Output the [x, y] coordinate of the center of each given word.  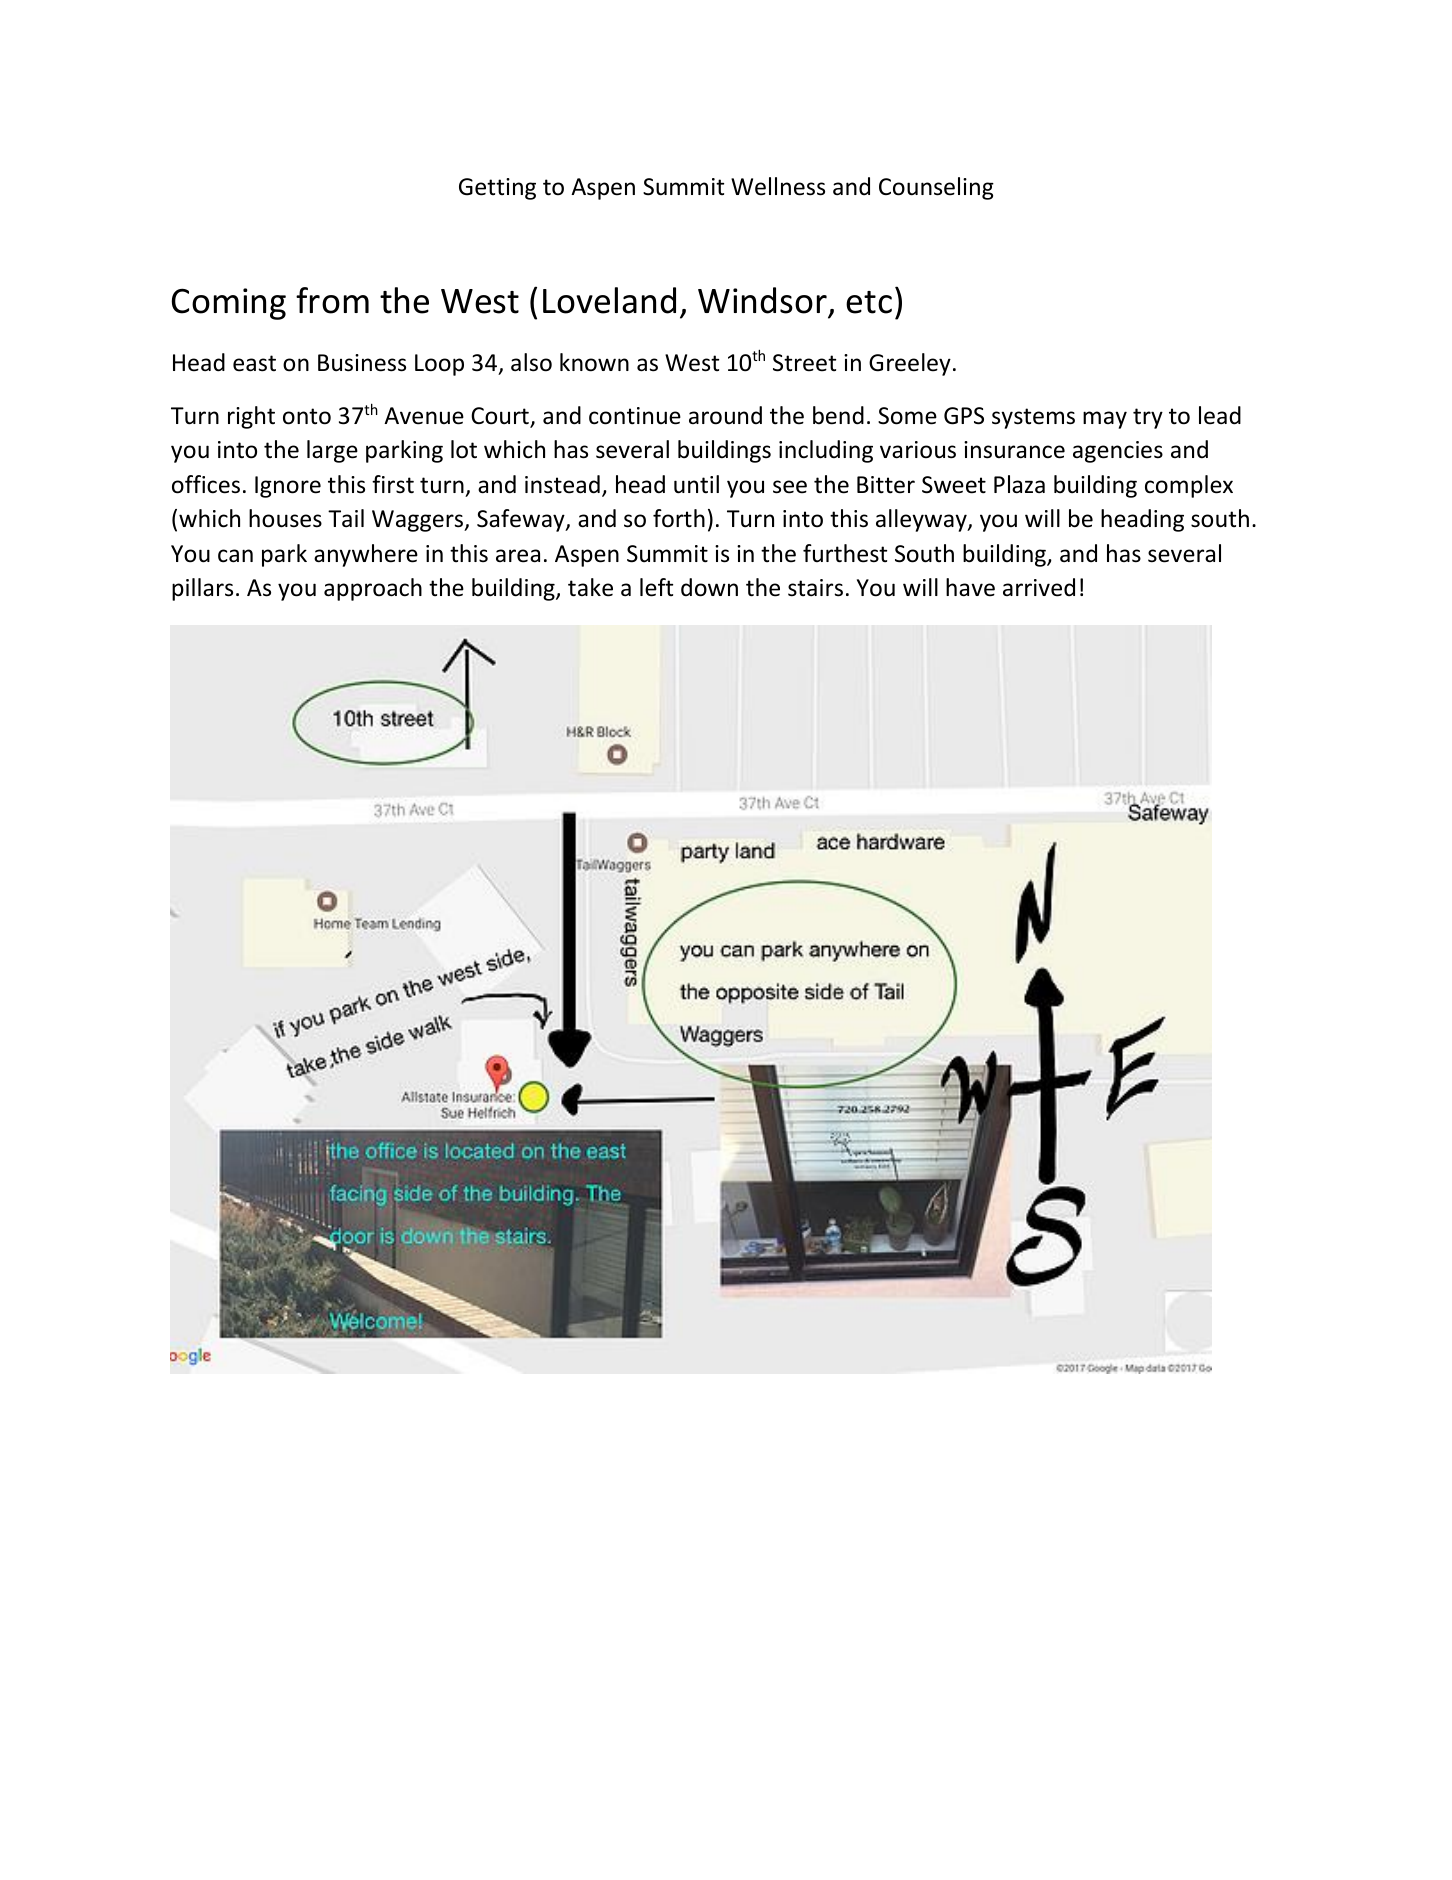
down [709, 587]
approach [373, 589]
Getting [497, 189]
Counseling [936, 188]
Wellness [778, 186]
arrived [1039, 587]
